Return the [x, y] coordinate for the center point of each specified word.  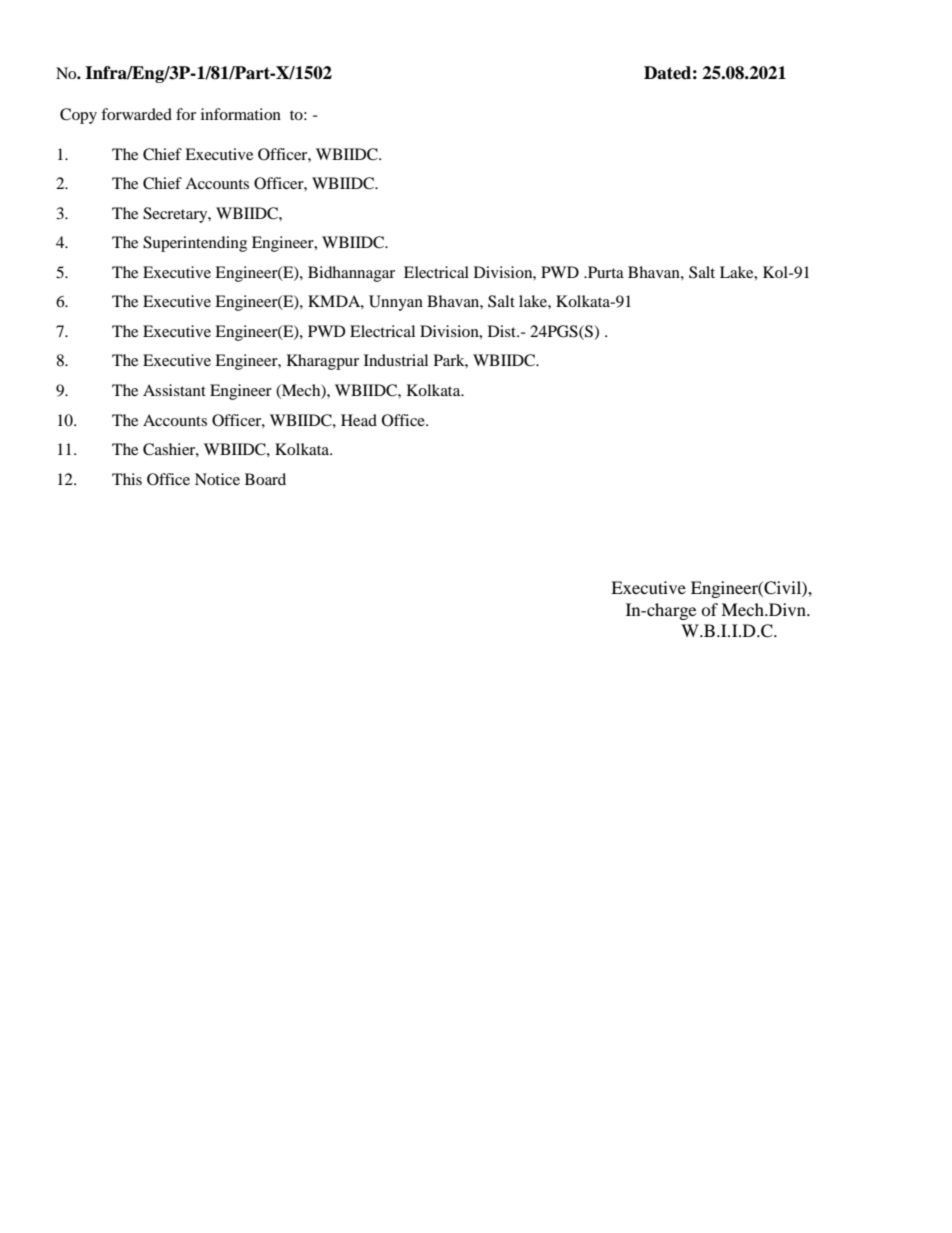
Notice [217, 479]
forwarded [136, 114]
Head [359, 420]
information [241, 114]
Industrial [396, 360]
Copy [78, 116]
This [127, 479]
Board [265, 479]
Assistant [174, 390]
